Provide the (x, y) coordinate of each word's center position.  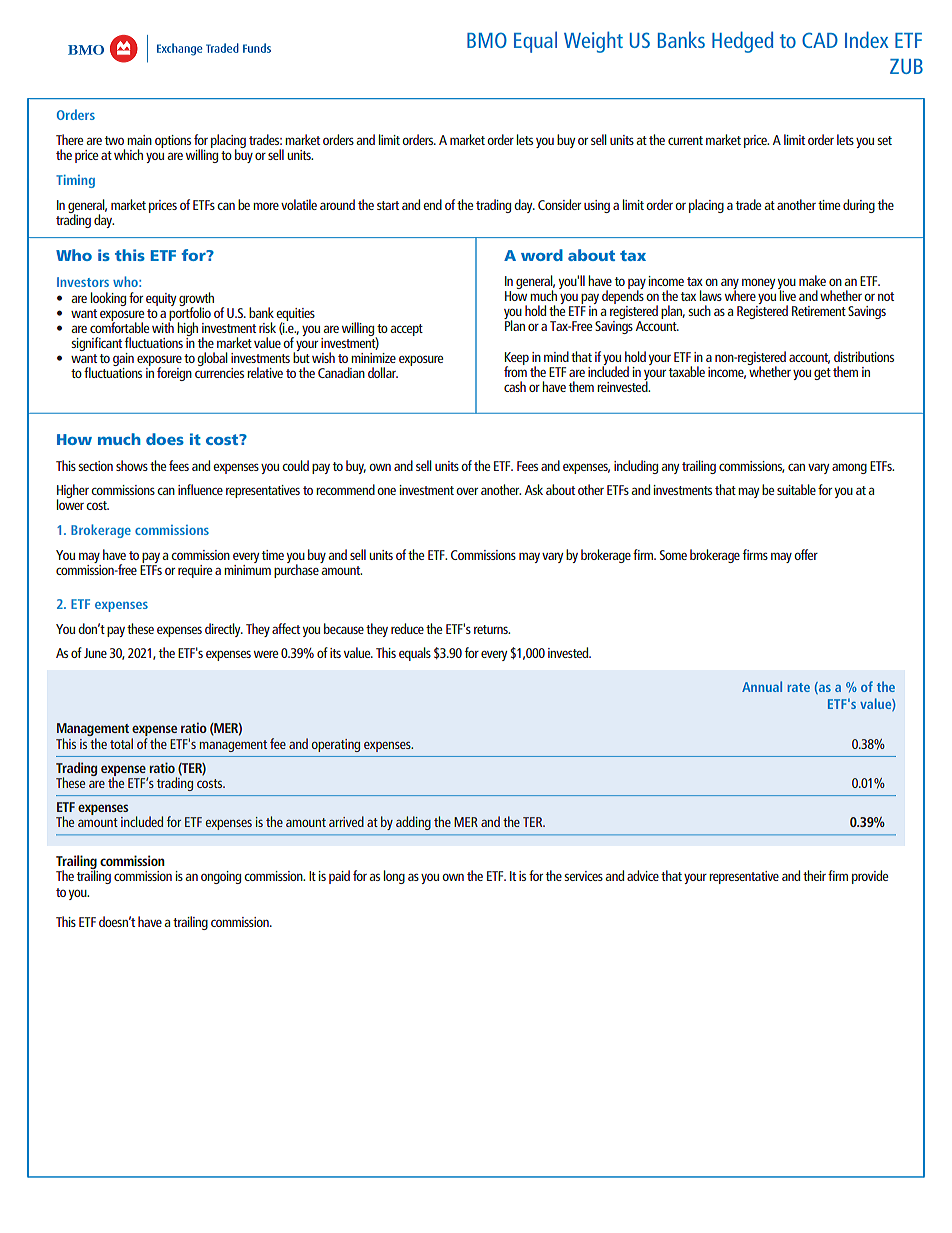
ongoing (221, 877)
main (139, 140)
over (467, 491)
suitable (796, 489)
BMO (487, 40)
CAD (820, 40)
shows (132, 465)
